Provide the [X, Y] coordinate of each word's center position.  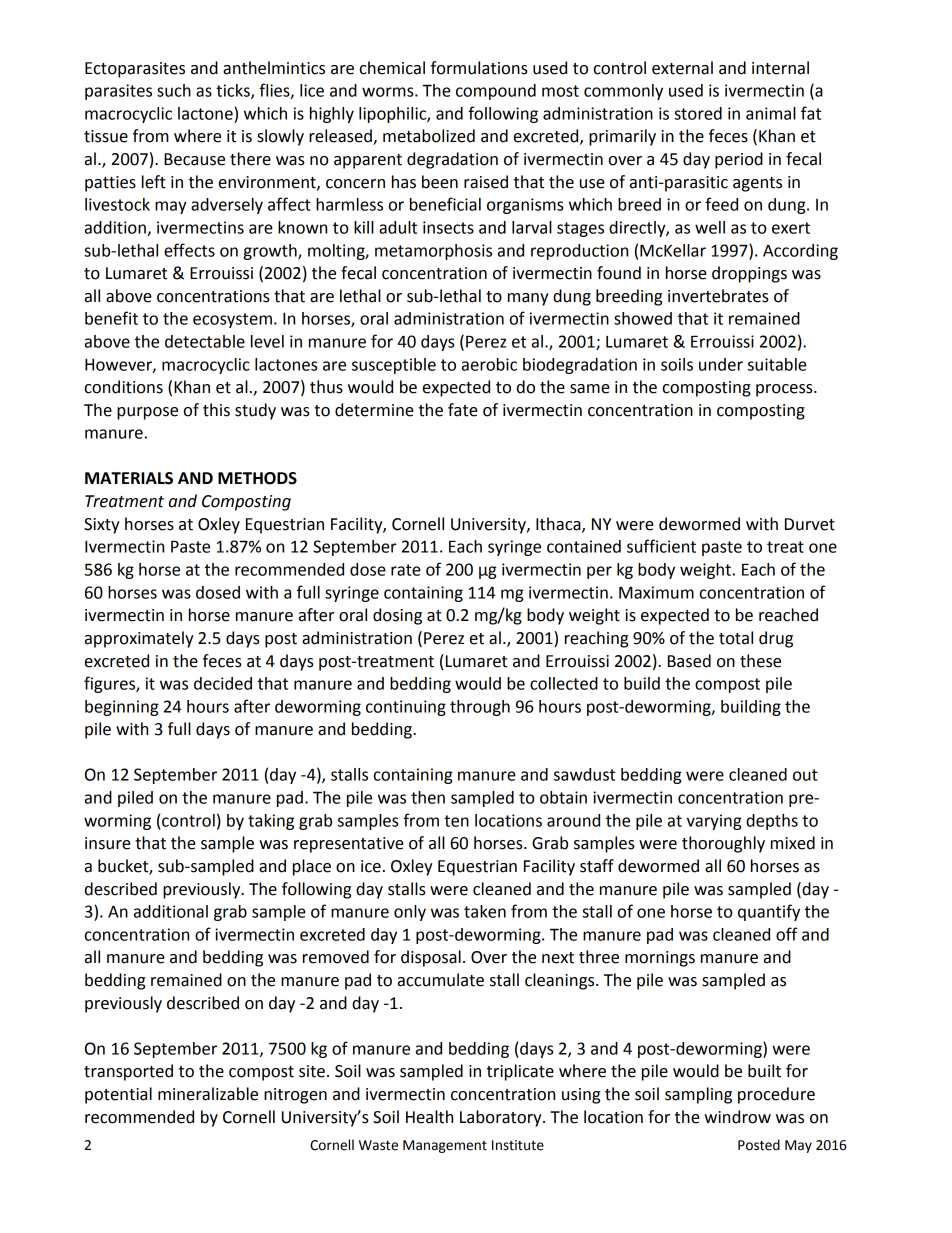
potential [118, 1095]
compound [496, 92]
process [785, 390]
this [216, 410]
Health [429, 1117]
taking [271, 822]
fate [463, 410]
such [174, 90]
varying [714, 822]
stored [698, 113]
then [428, 797]
